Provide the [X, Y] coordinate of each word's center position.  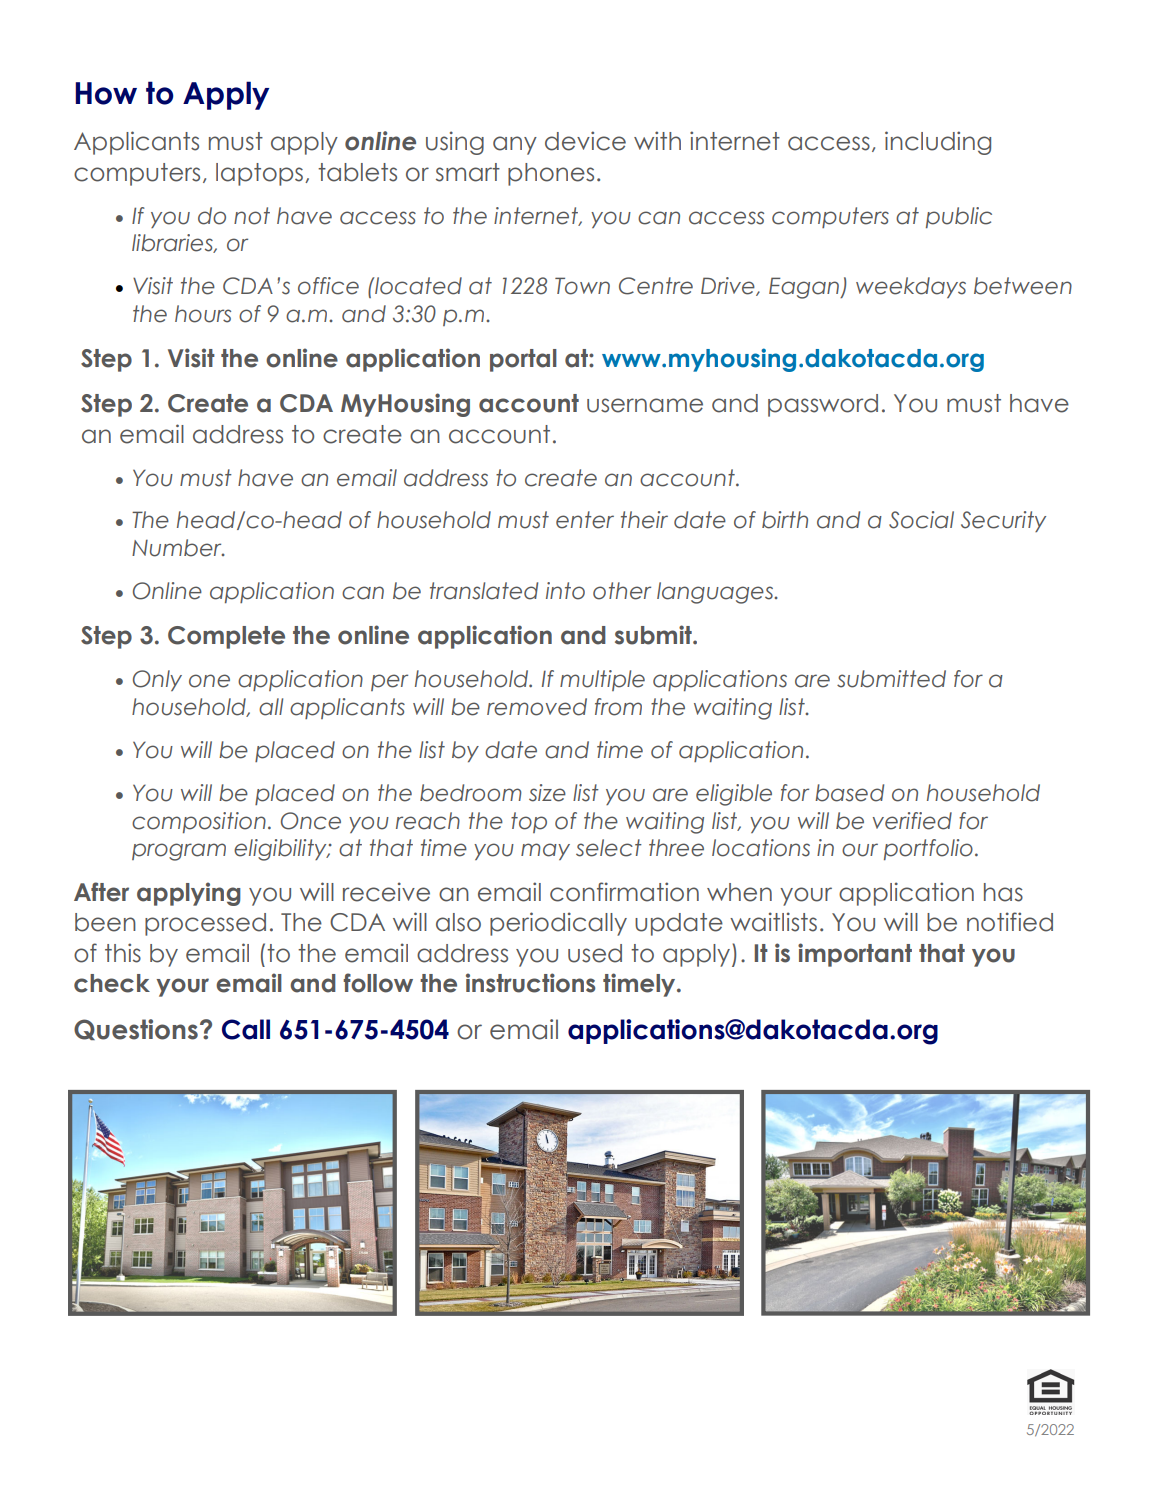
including [938, 143]
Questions [136, 1029]
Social [921, 520]
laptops [261, 174]
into [565, 591]
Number [178, 548]
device [585, 141]
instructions [530, 983]
